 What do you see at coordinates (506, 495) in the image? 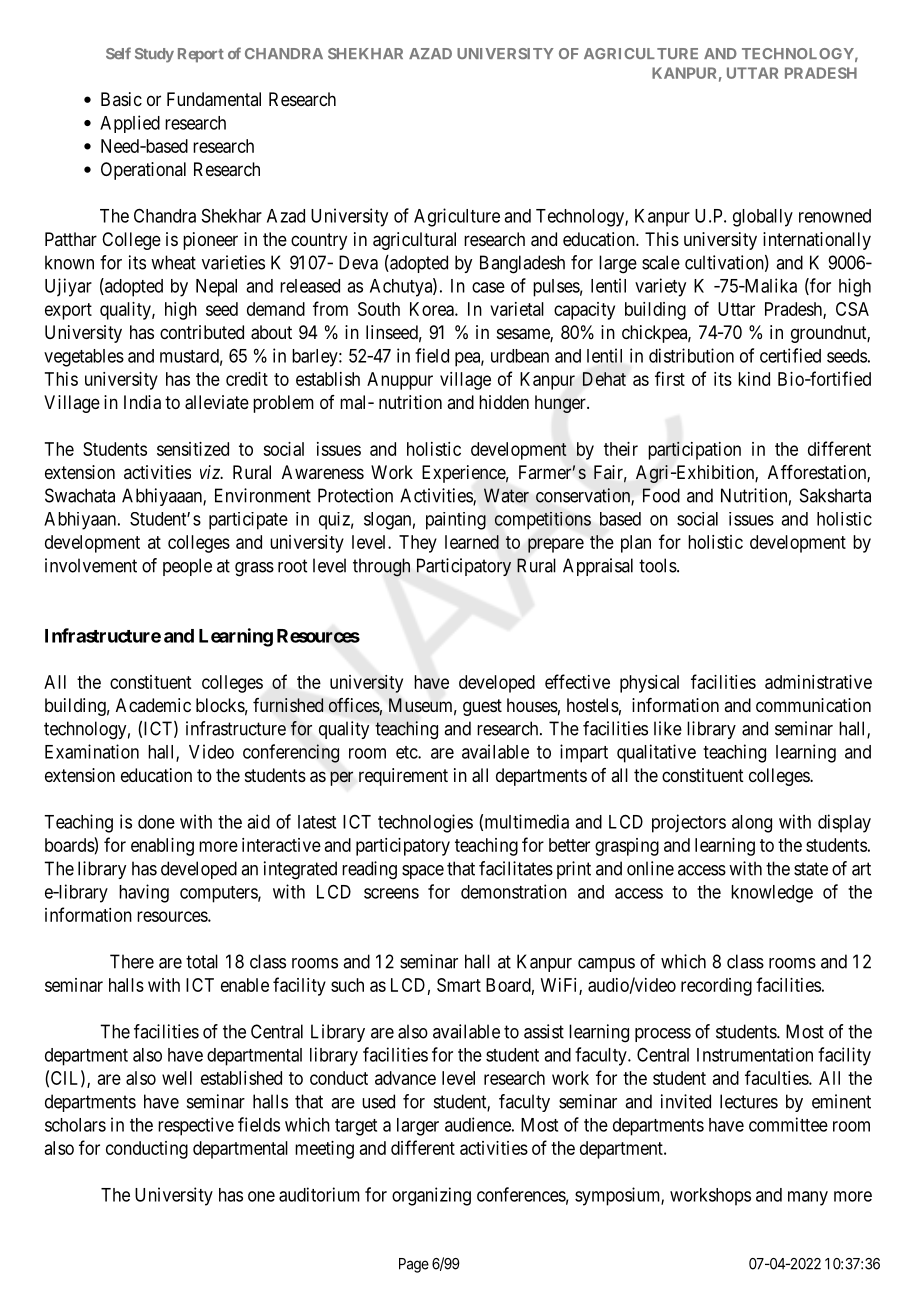
I see `Water` at bounding box center [506, 495].
